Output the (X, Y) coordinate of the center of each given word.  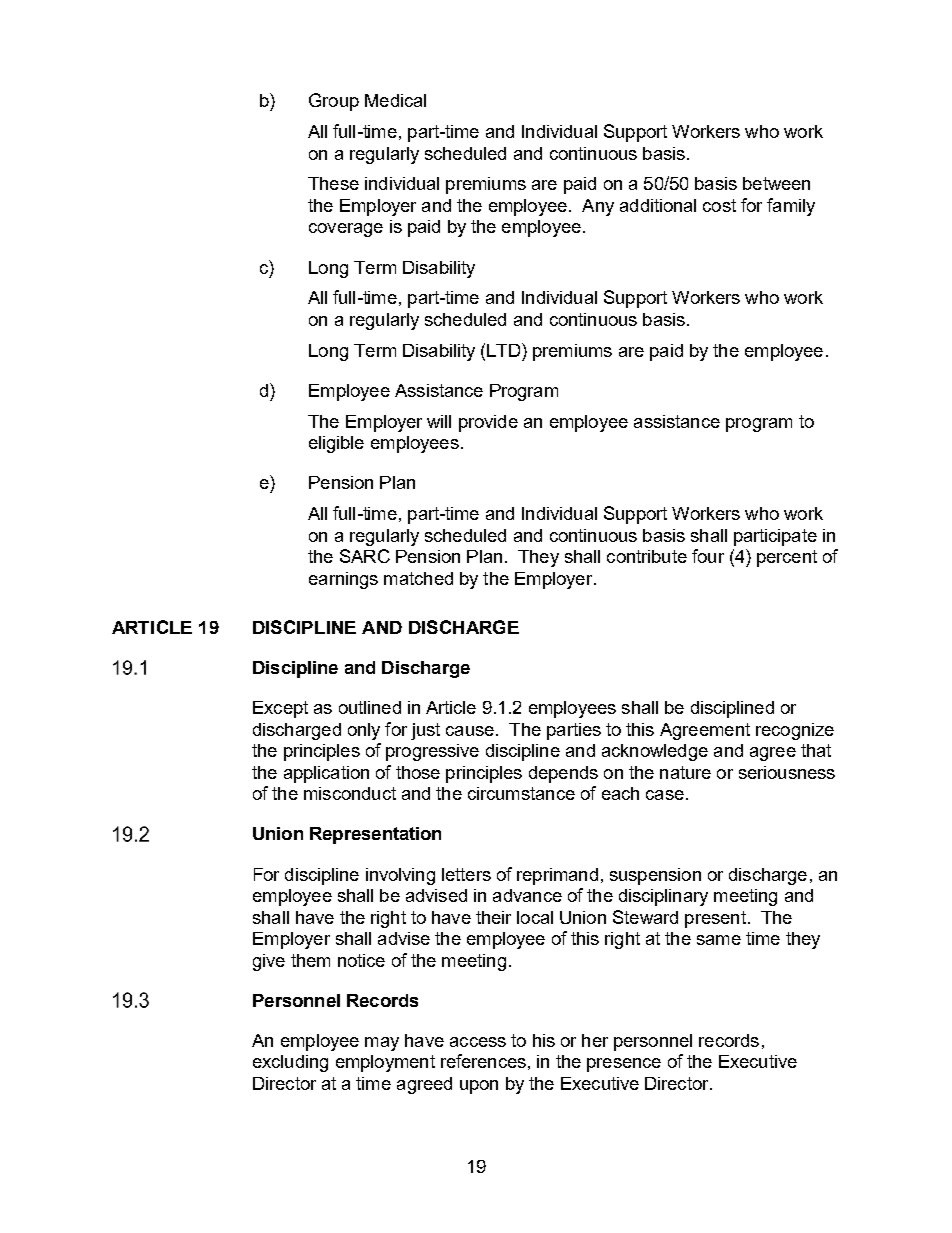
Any (598, 207)
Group (334, 102)
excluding (290, 1063)
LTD (505, 350)
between (776, 183)
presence (624, 1065)
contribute (647, 556)
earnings (343, 580)
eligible (336, 444)
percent (787, 558)
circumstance (521, 793)
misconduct (350, 793)
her (595, 1040)
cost (719, 205)
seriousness (787, 772)
